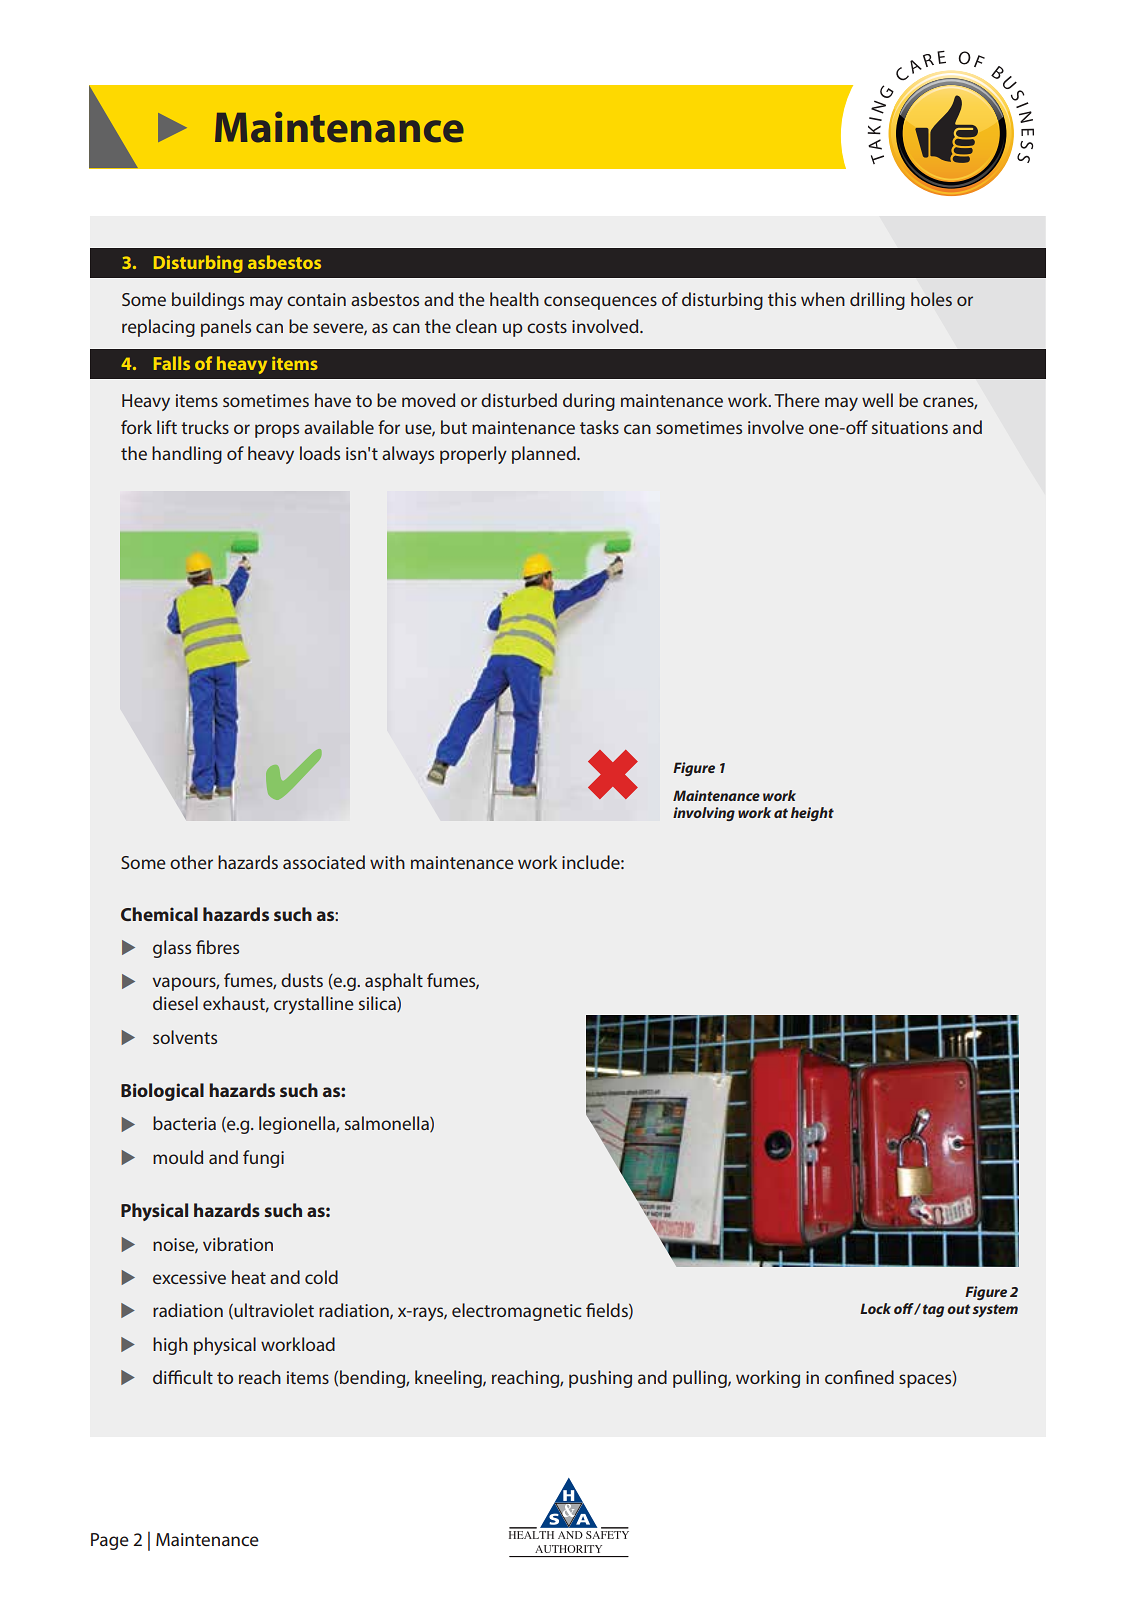 Image resolution: width=1135 pixels, height=1605 pixels. I want to click on panels, so click(226, 328).
